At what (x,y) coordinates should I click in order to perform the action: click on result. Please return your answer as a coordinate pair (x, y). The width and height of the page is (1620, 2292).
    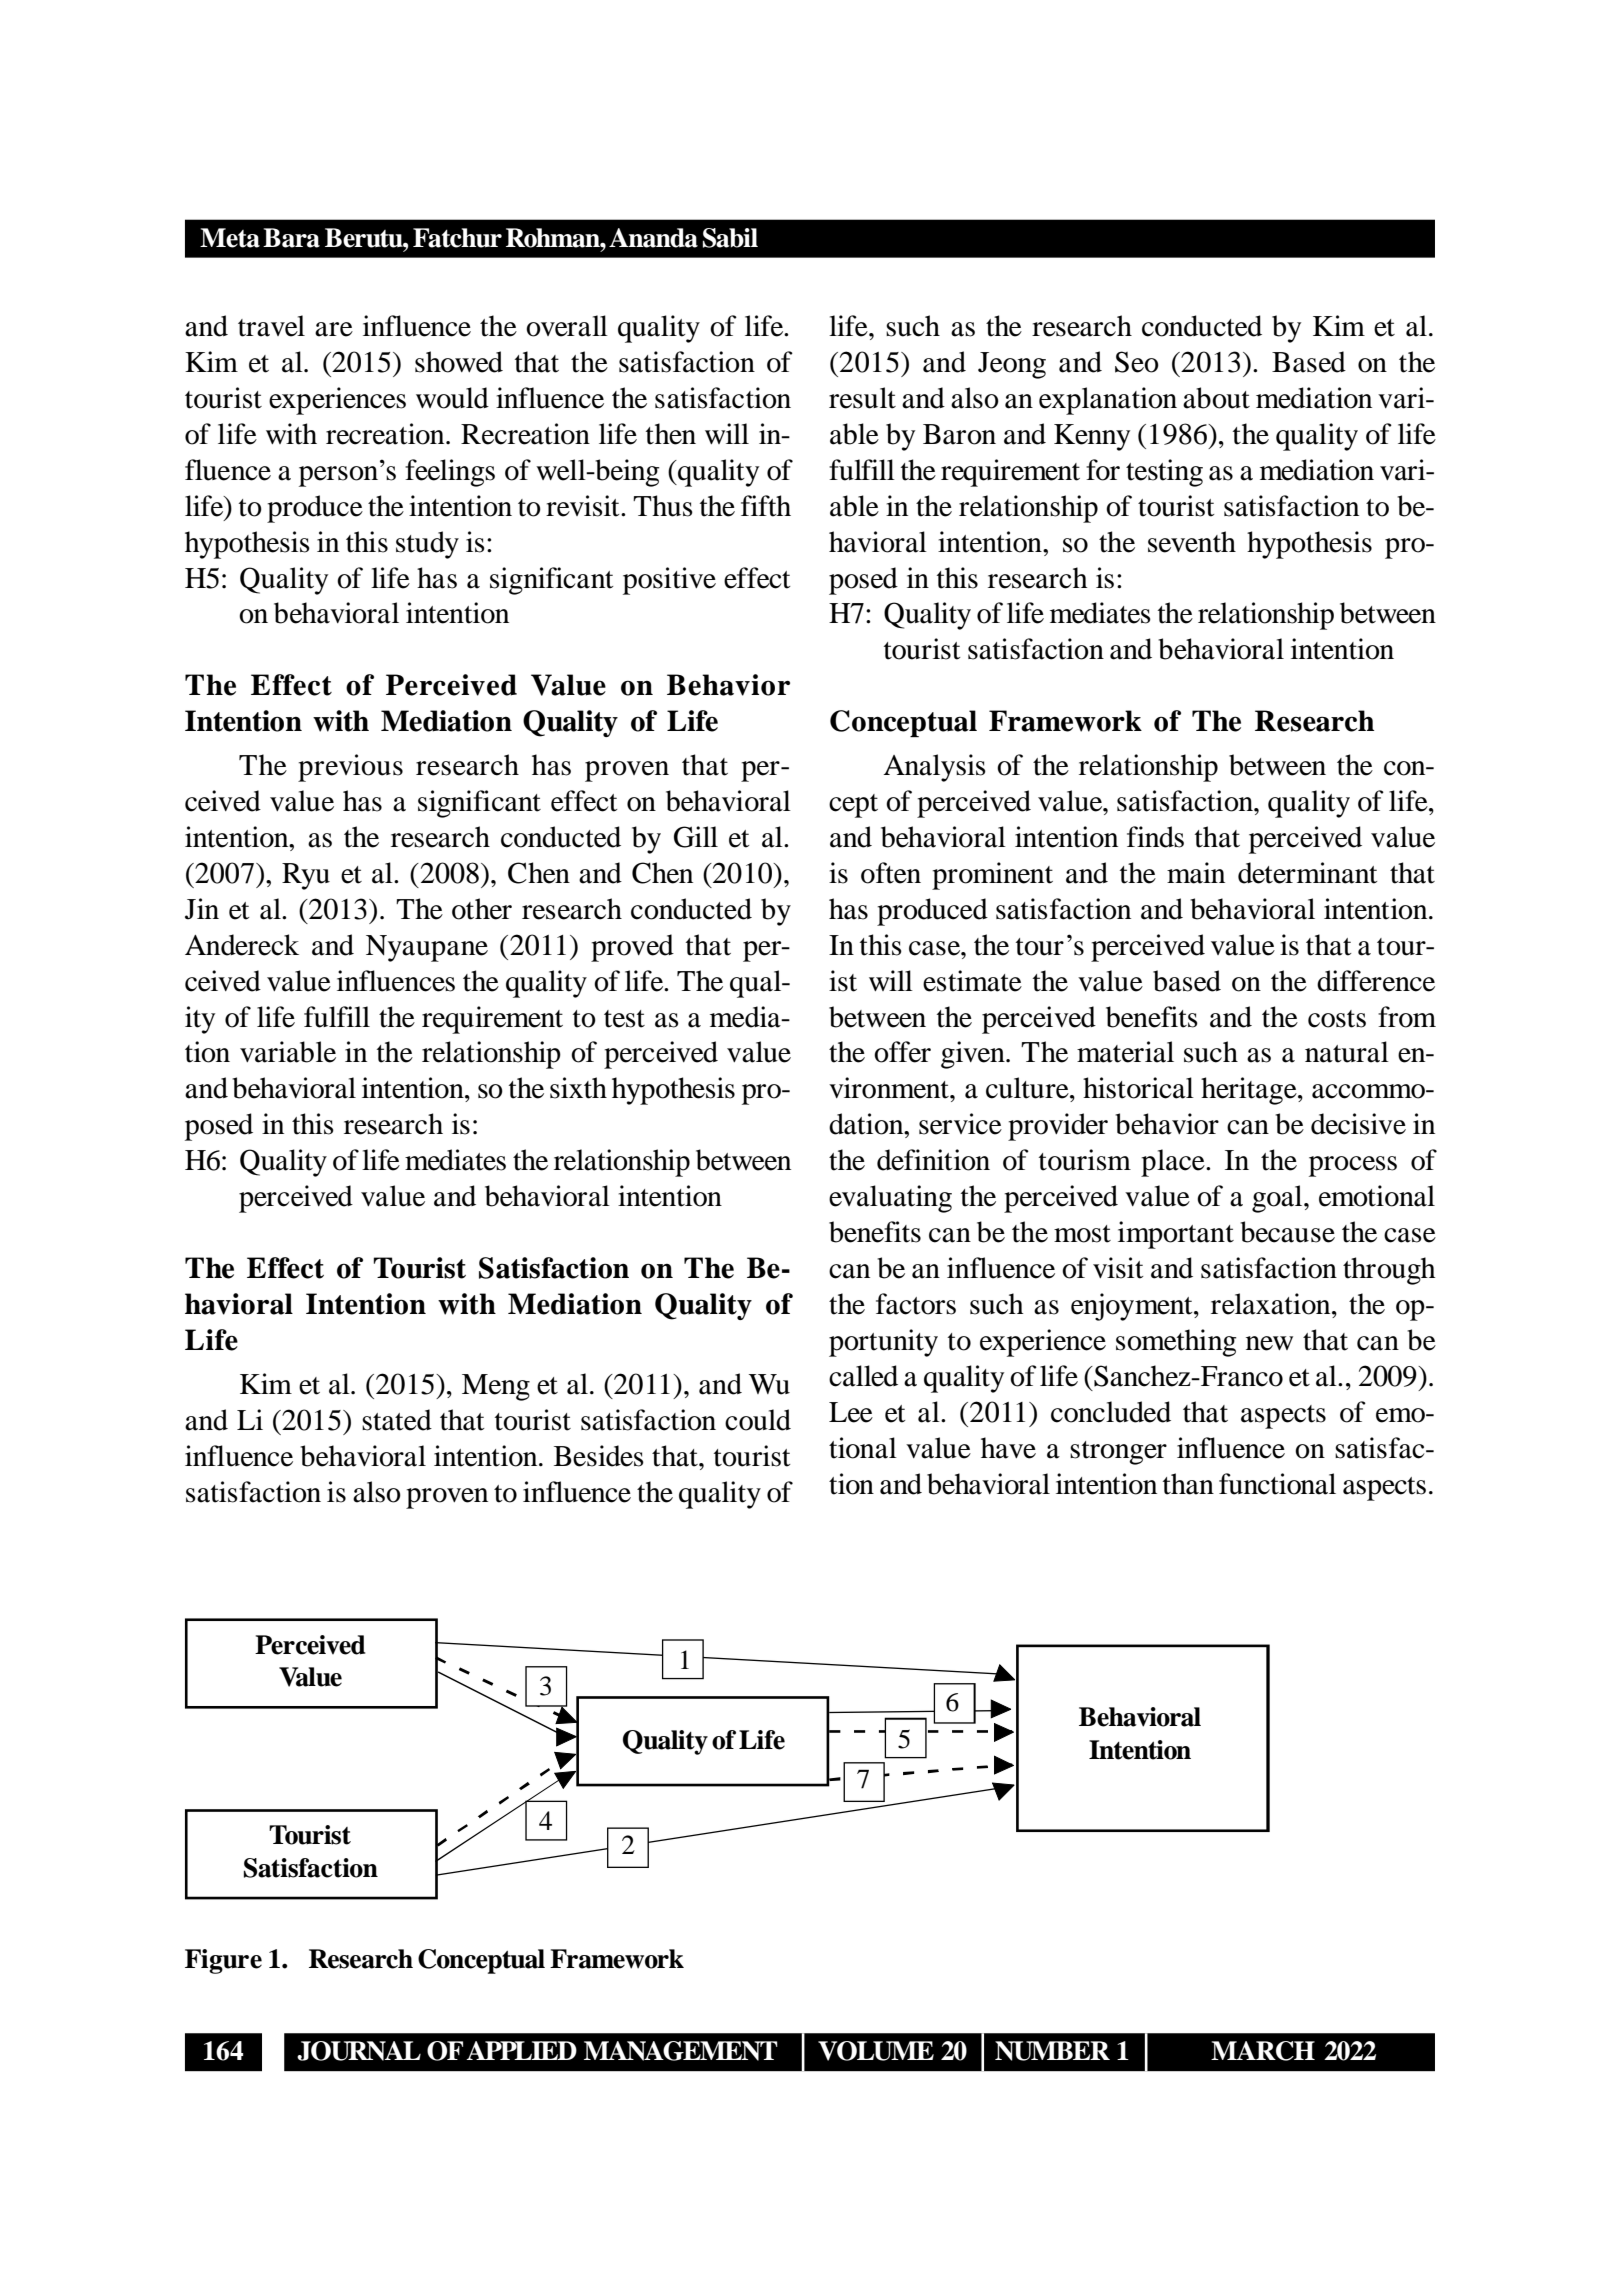
    Looking at the image, I should click on (862, 398).
